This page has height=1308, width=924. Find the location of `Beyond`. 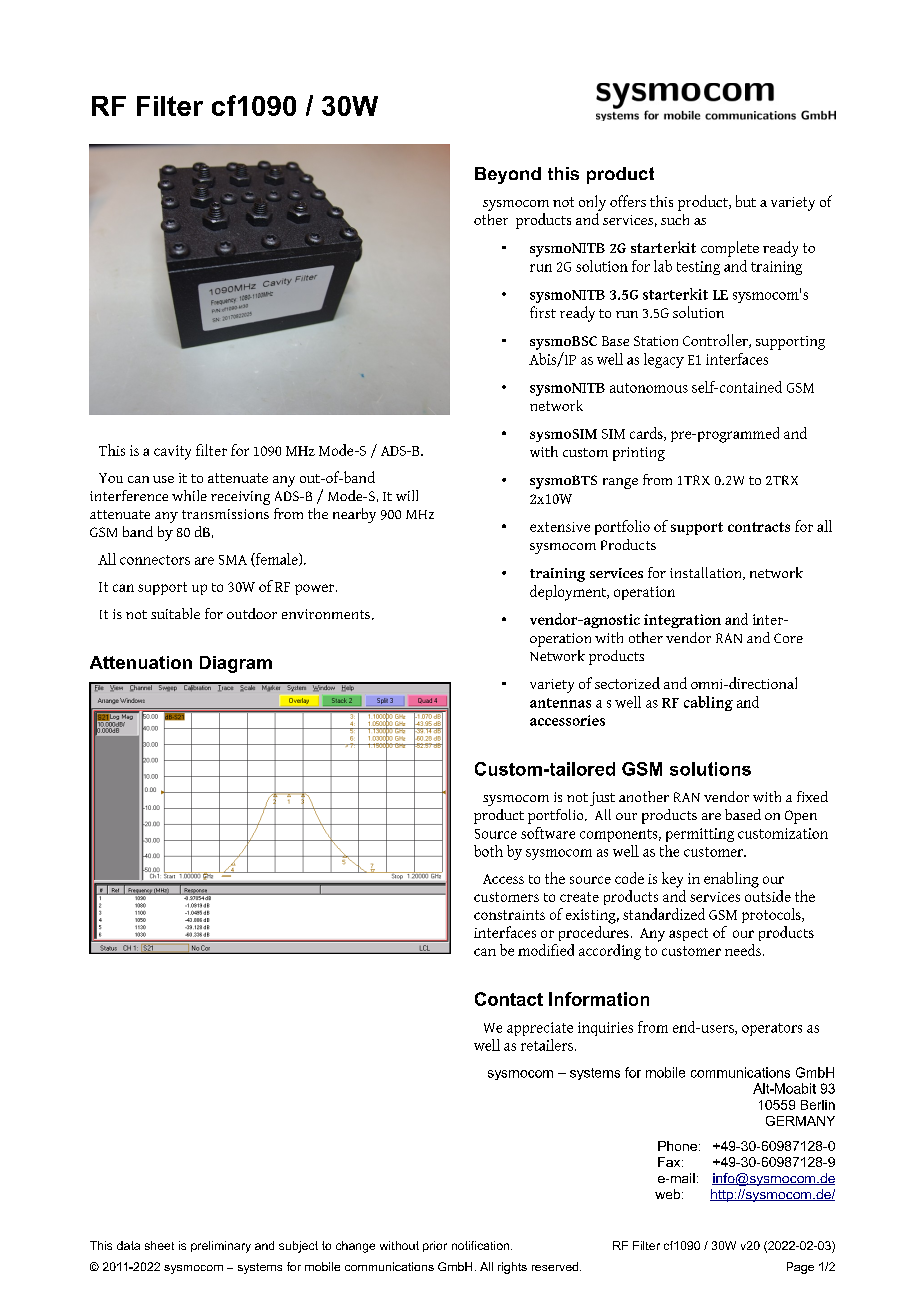

Beyond is located at coordinates (508, 175).
